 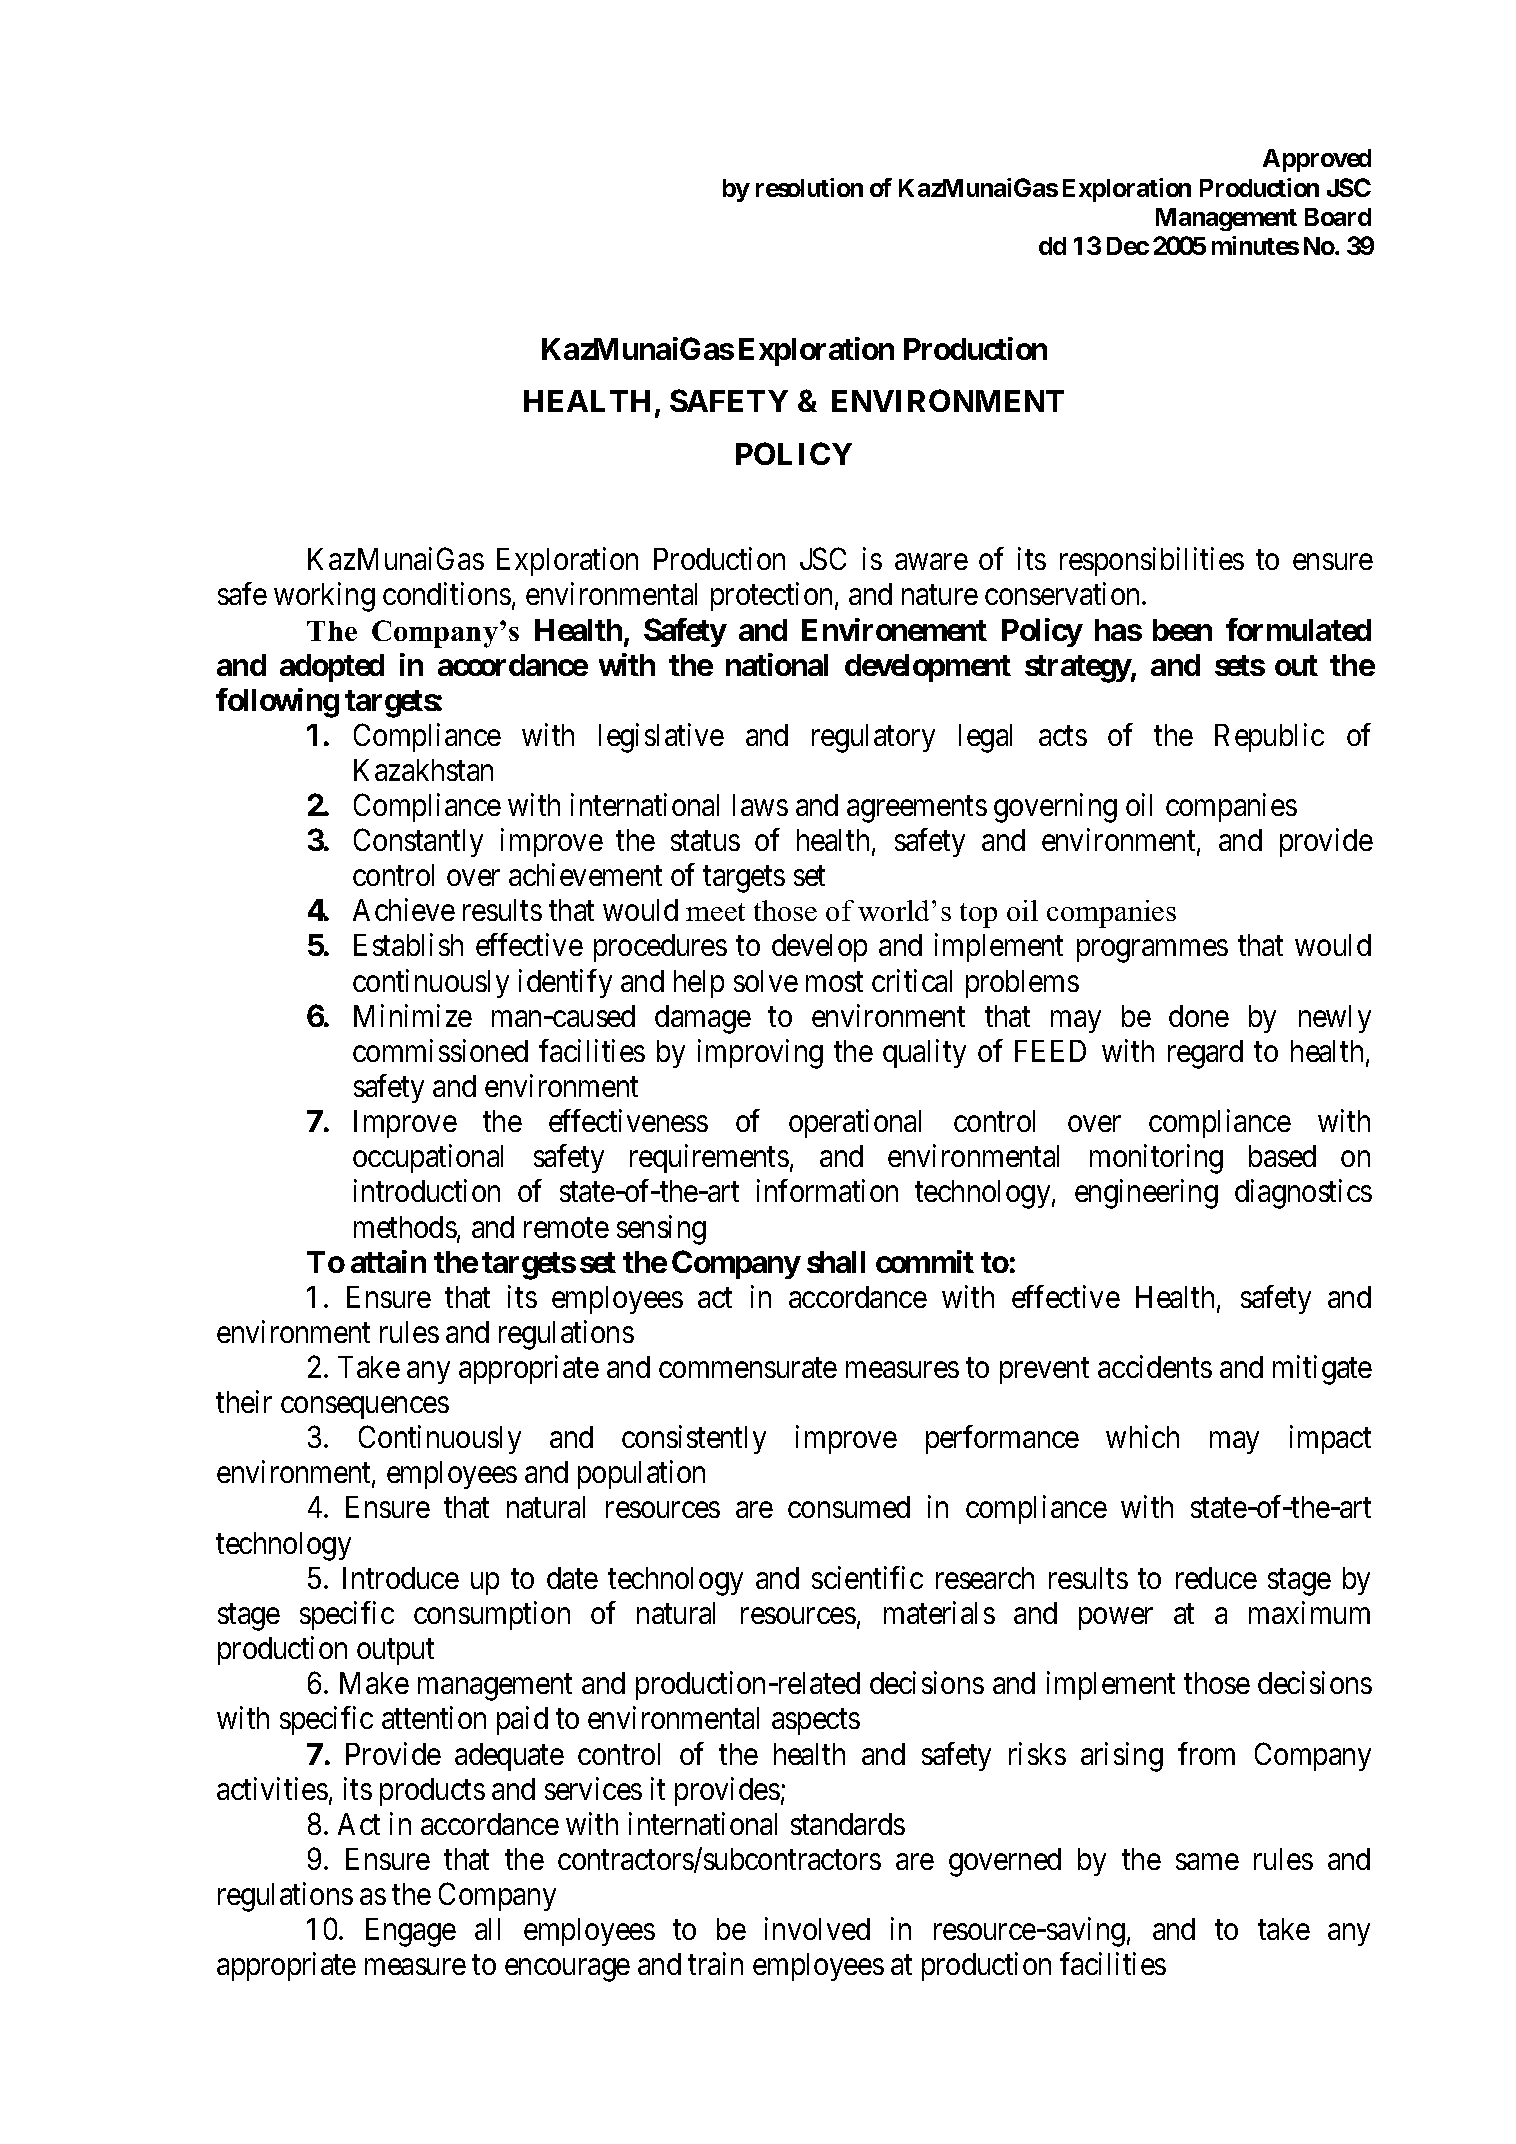 I want to click on improving, so click(x=760, y=1054).
